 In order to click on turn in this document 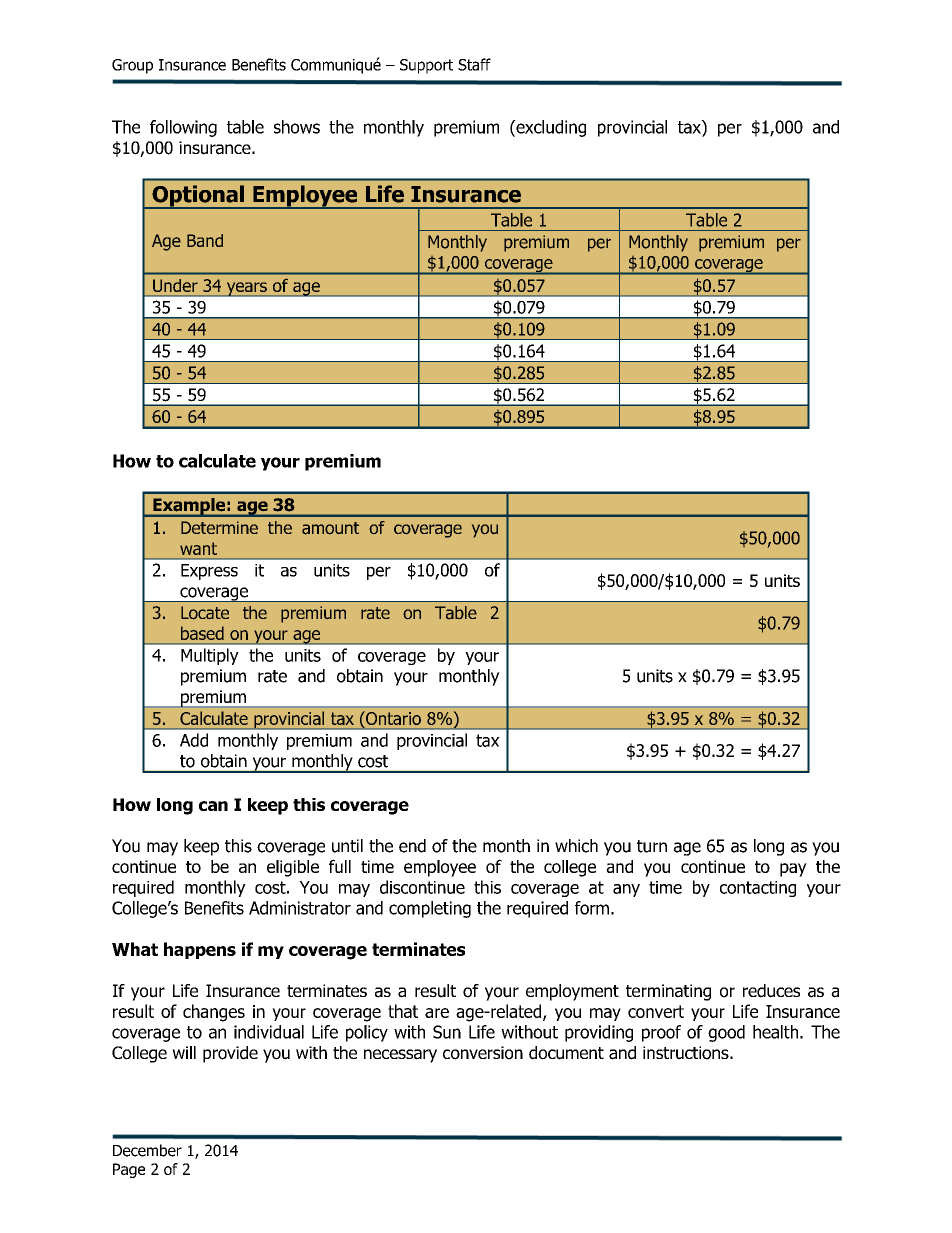, I will do `click(652, 846)`.
